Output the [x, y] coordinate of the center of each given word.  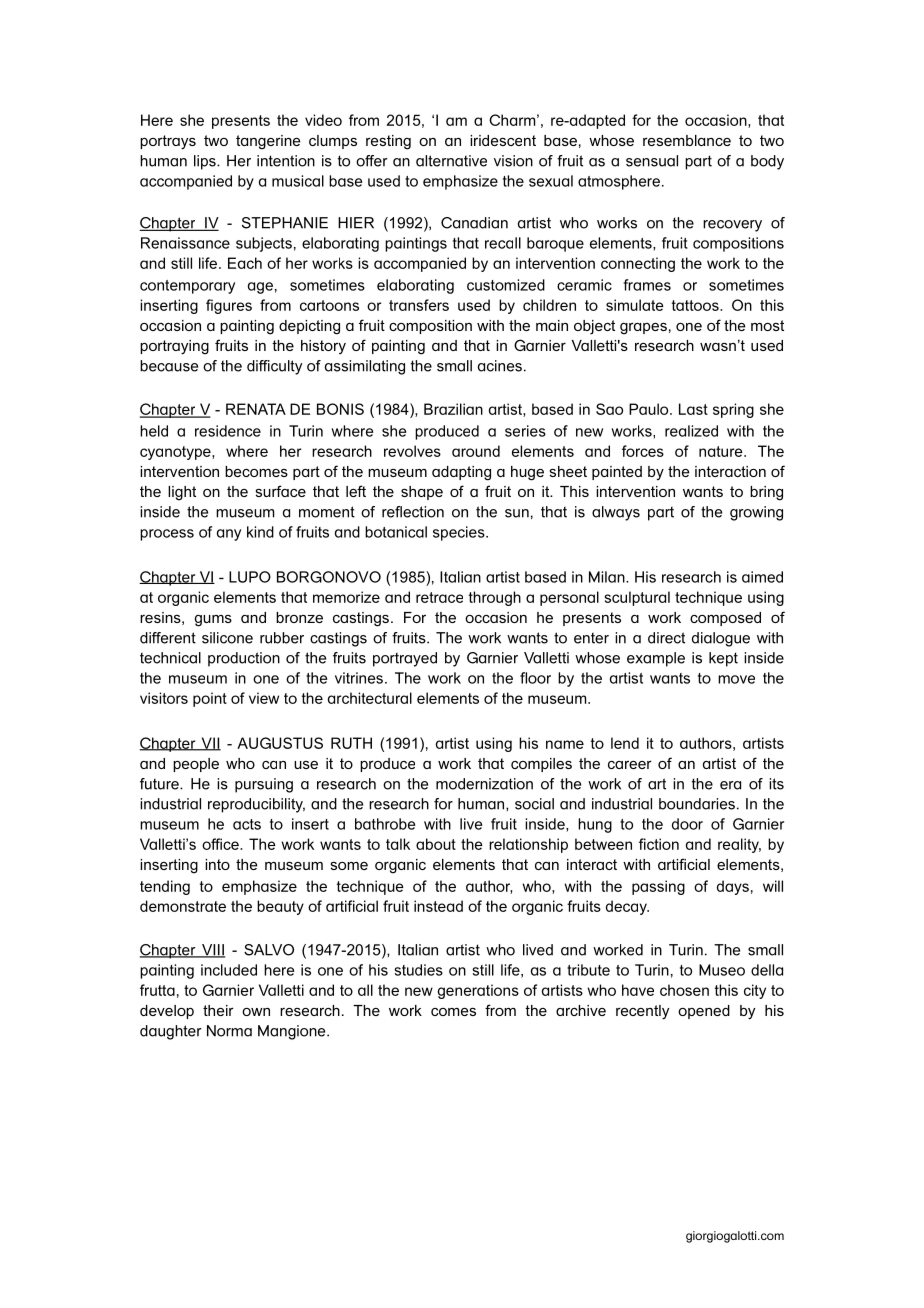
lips [206, 162]
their [218, 1010]
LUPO [250, 577]
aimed [762, 577]
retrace [439, 597]
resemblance [687, 140]
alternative [451, 161]
